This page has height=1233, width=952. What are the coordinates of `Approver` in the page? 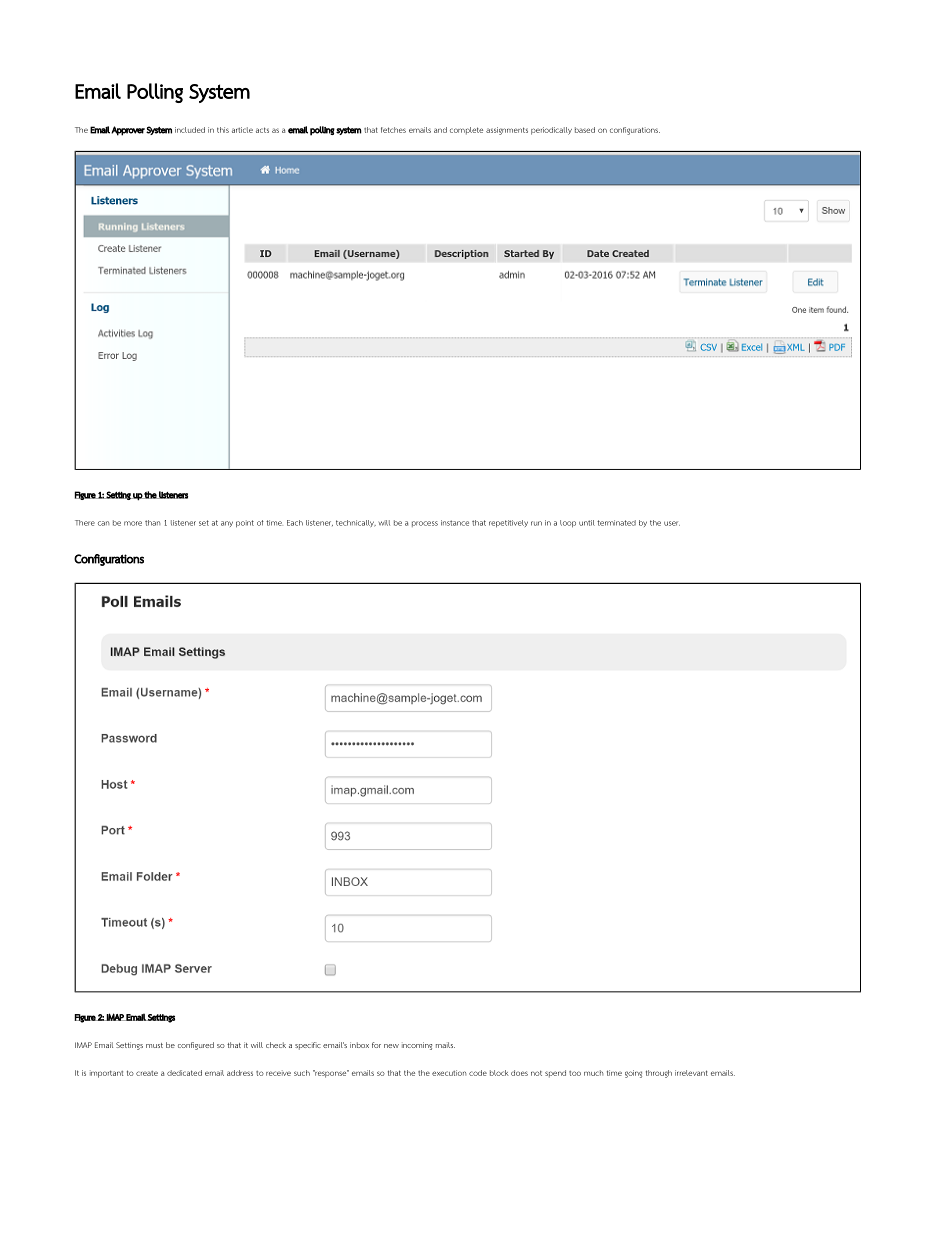 It's located at (128, 131).
